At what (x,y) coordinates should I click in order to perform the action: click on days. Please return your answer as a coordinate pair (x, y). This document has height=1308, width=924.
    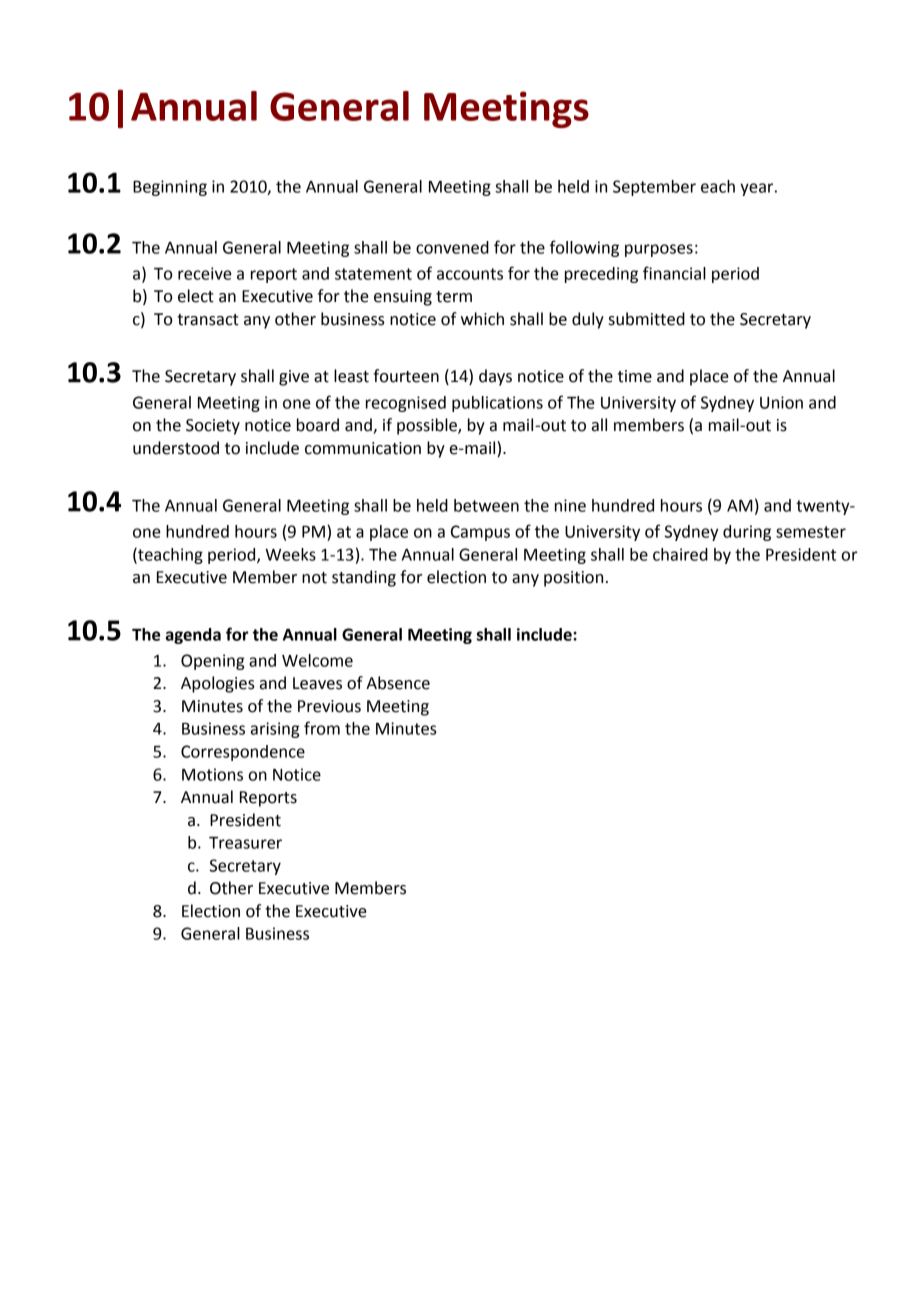
    Looking at the image, I should click on (495, 377).
